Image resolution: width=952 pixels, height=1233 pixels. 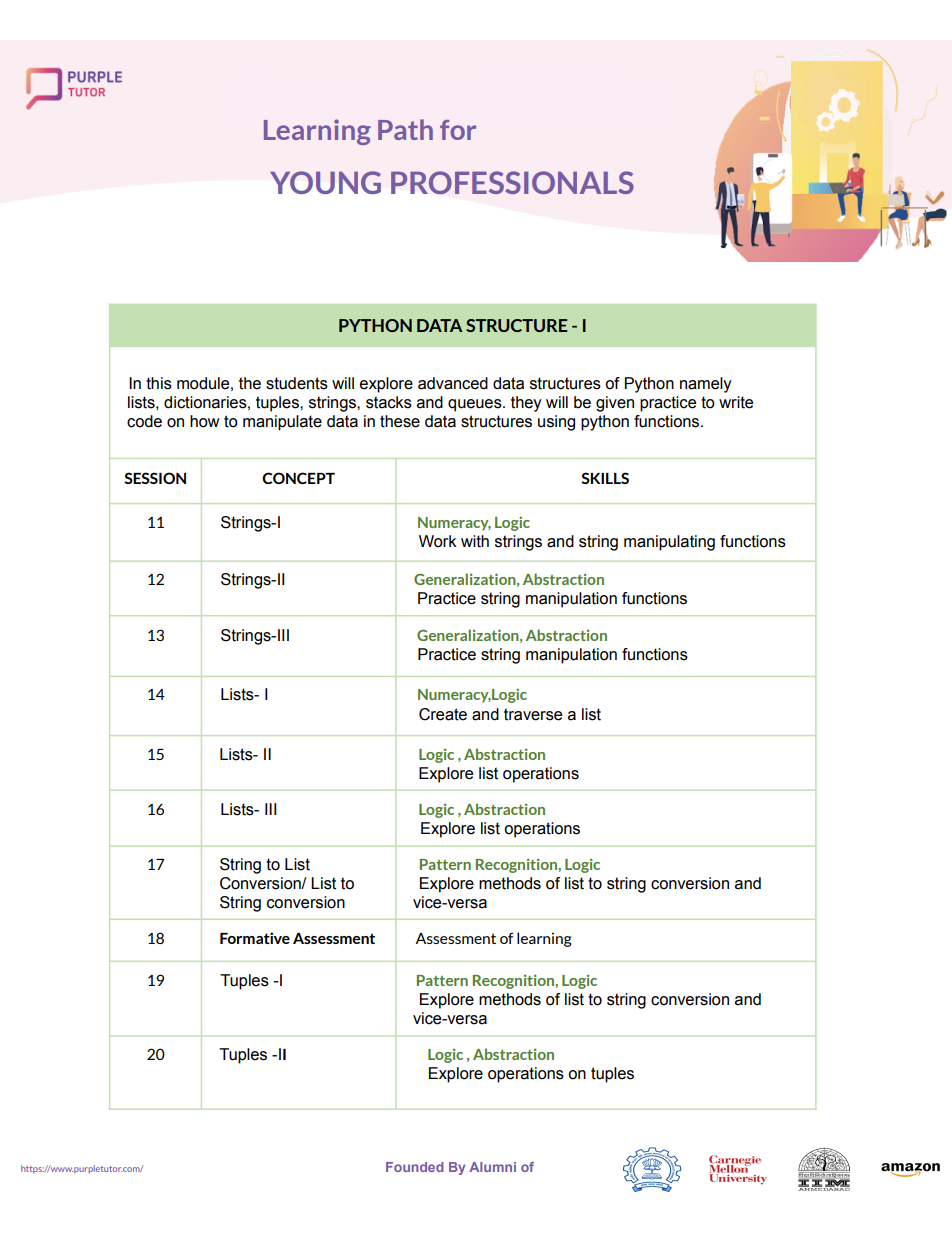 What do you see at coordinates (405, 129) in the screenshot?
I see `Path` at bounding box center [405, 129].
